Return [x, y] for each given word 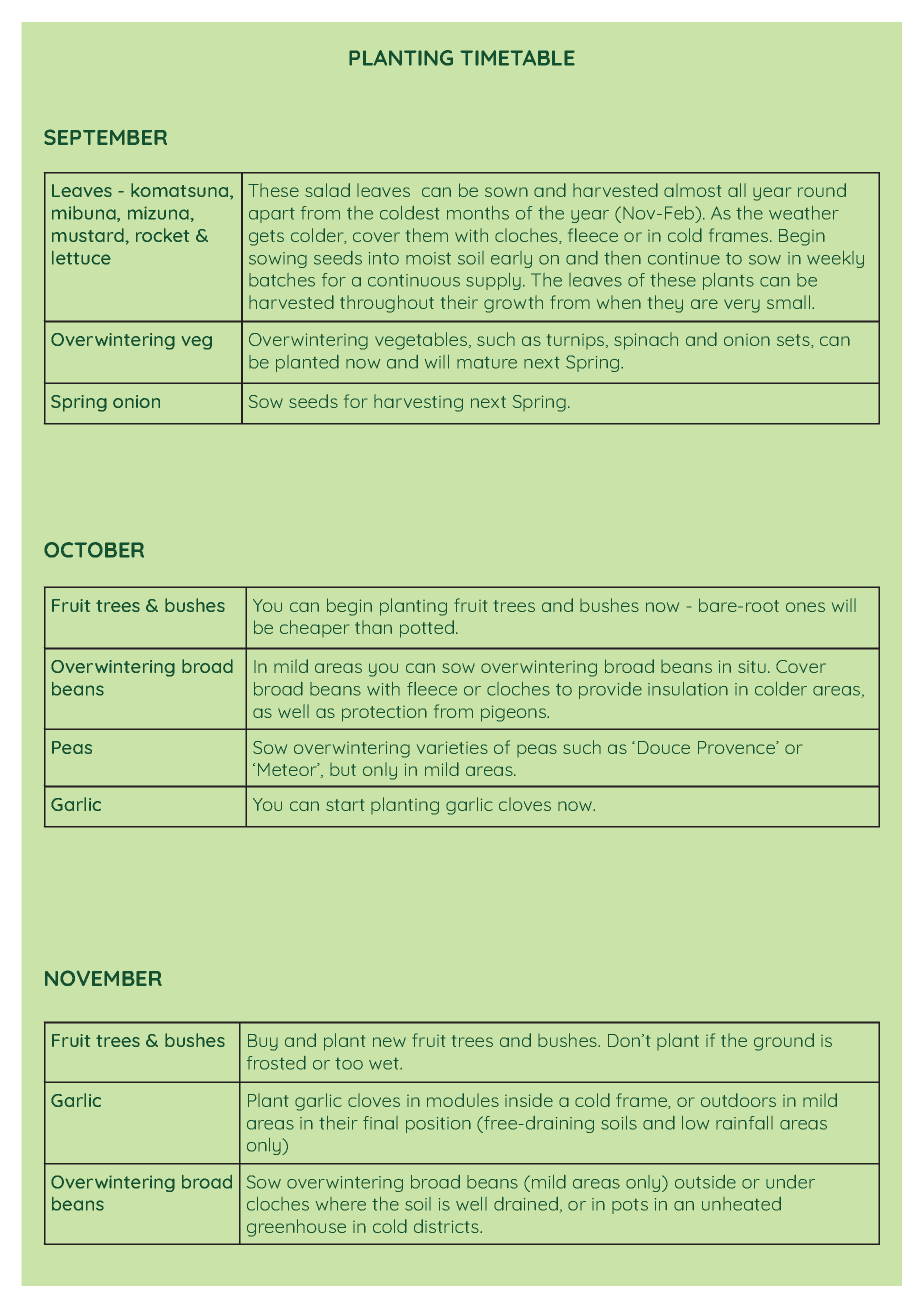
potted [427, 629]
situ [752, 667]
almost [692, 190]
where [341, 1204]
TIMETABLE [517, 58]
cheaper [314, 628]
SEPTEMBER [105, 137]
